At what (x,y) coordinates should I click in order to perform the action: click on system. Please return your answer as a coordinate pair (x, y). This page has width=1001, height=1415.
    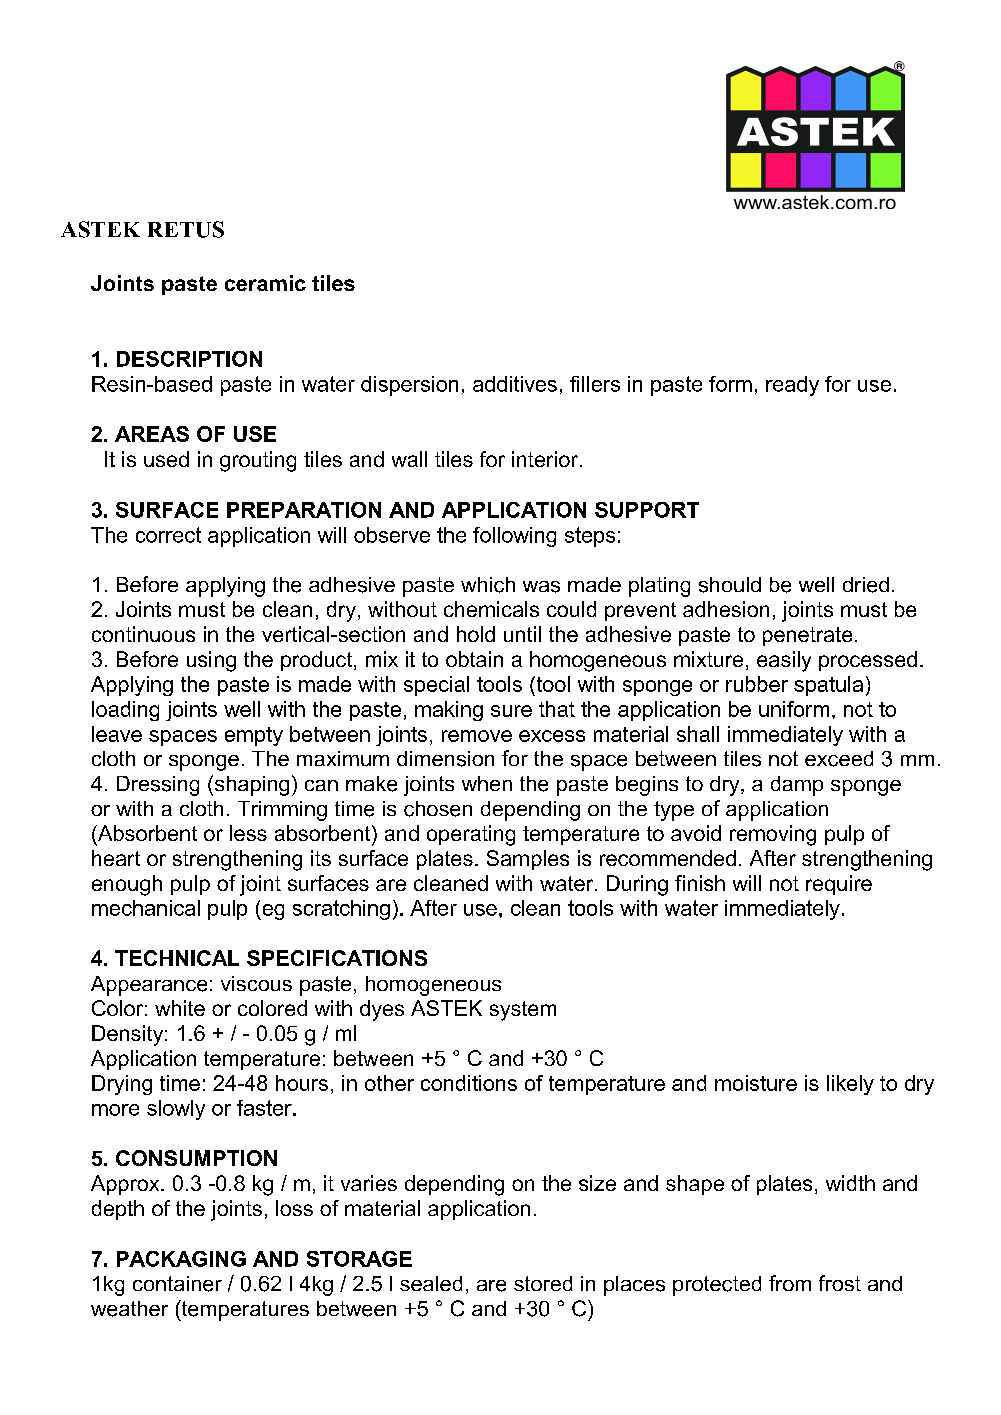
    Looking at the image, I should click on (523, 1011).
